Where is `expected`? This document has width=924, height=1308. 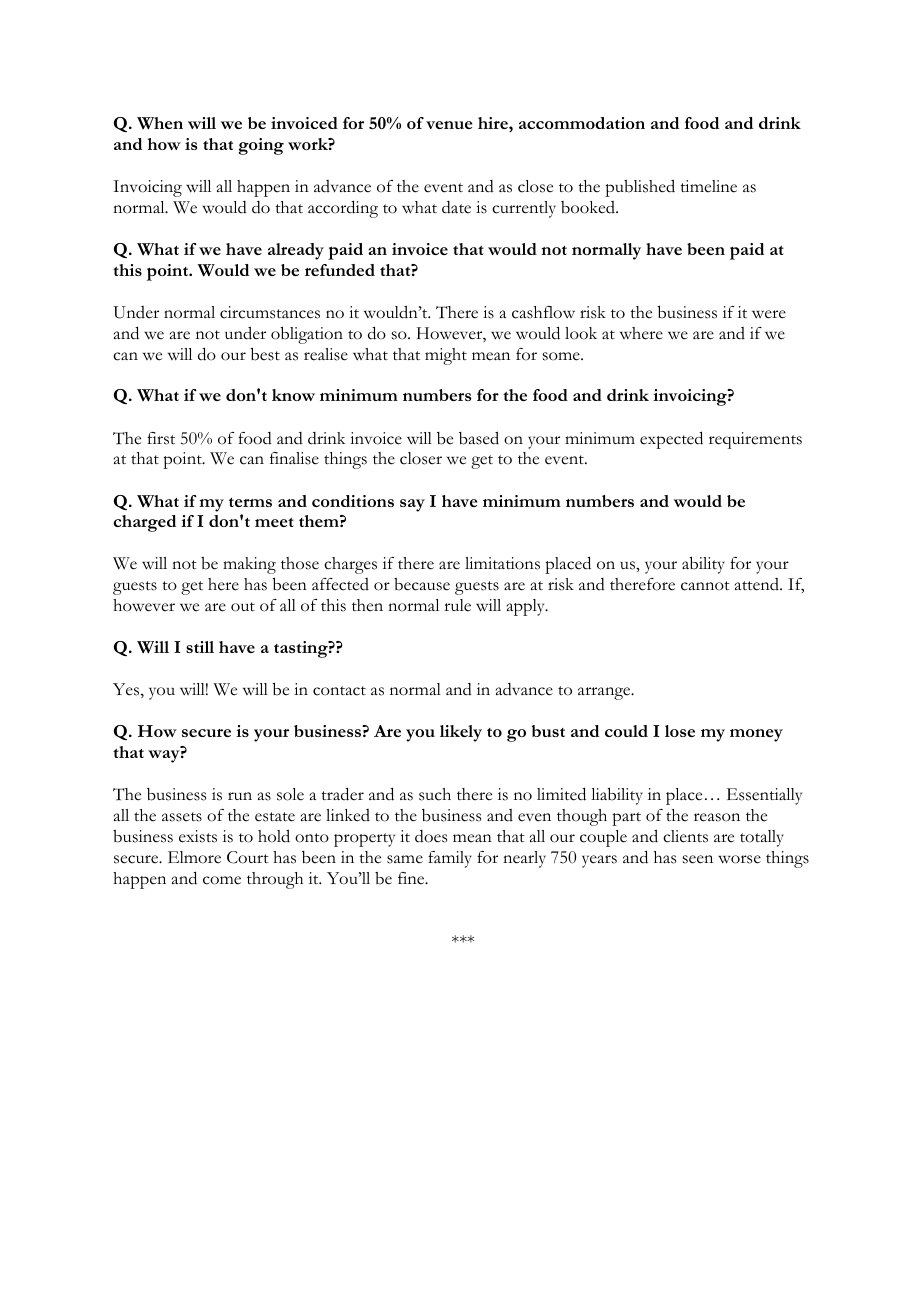
expected is located at coordinates (671, 440).
